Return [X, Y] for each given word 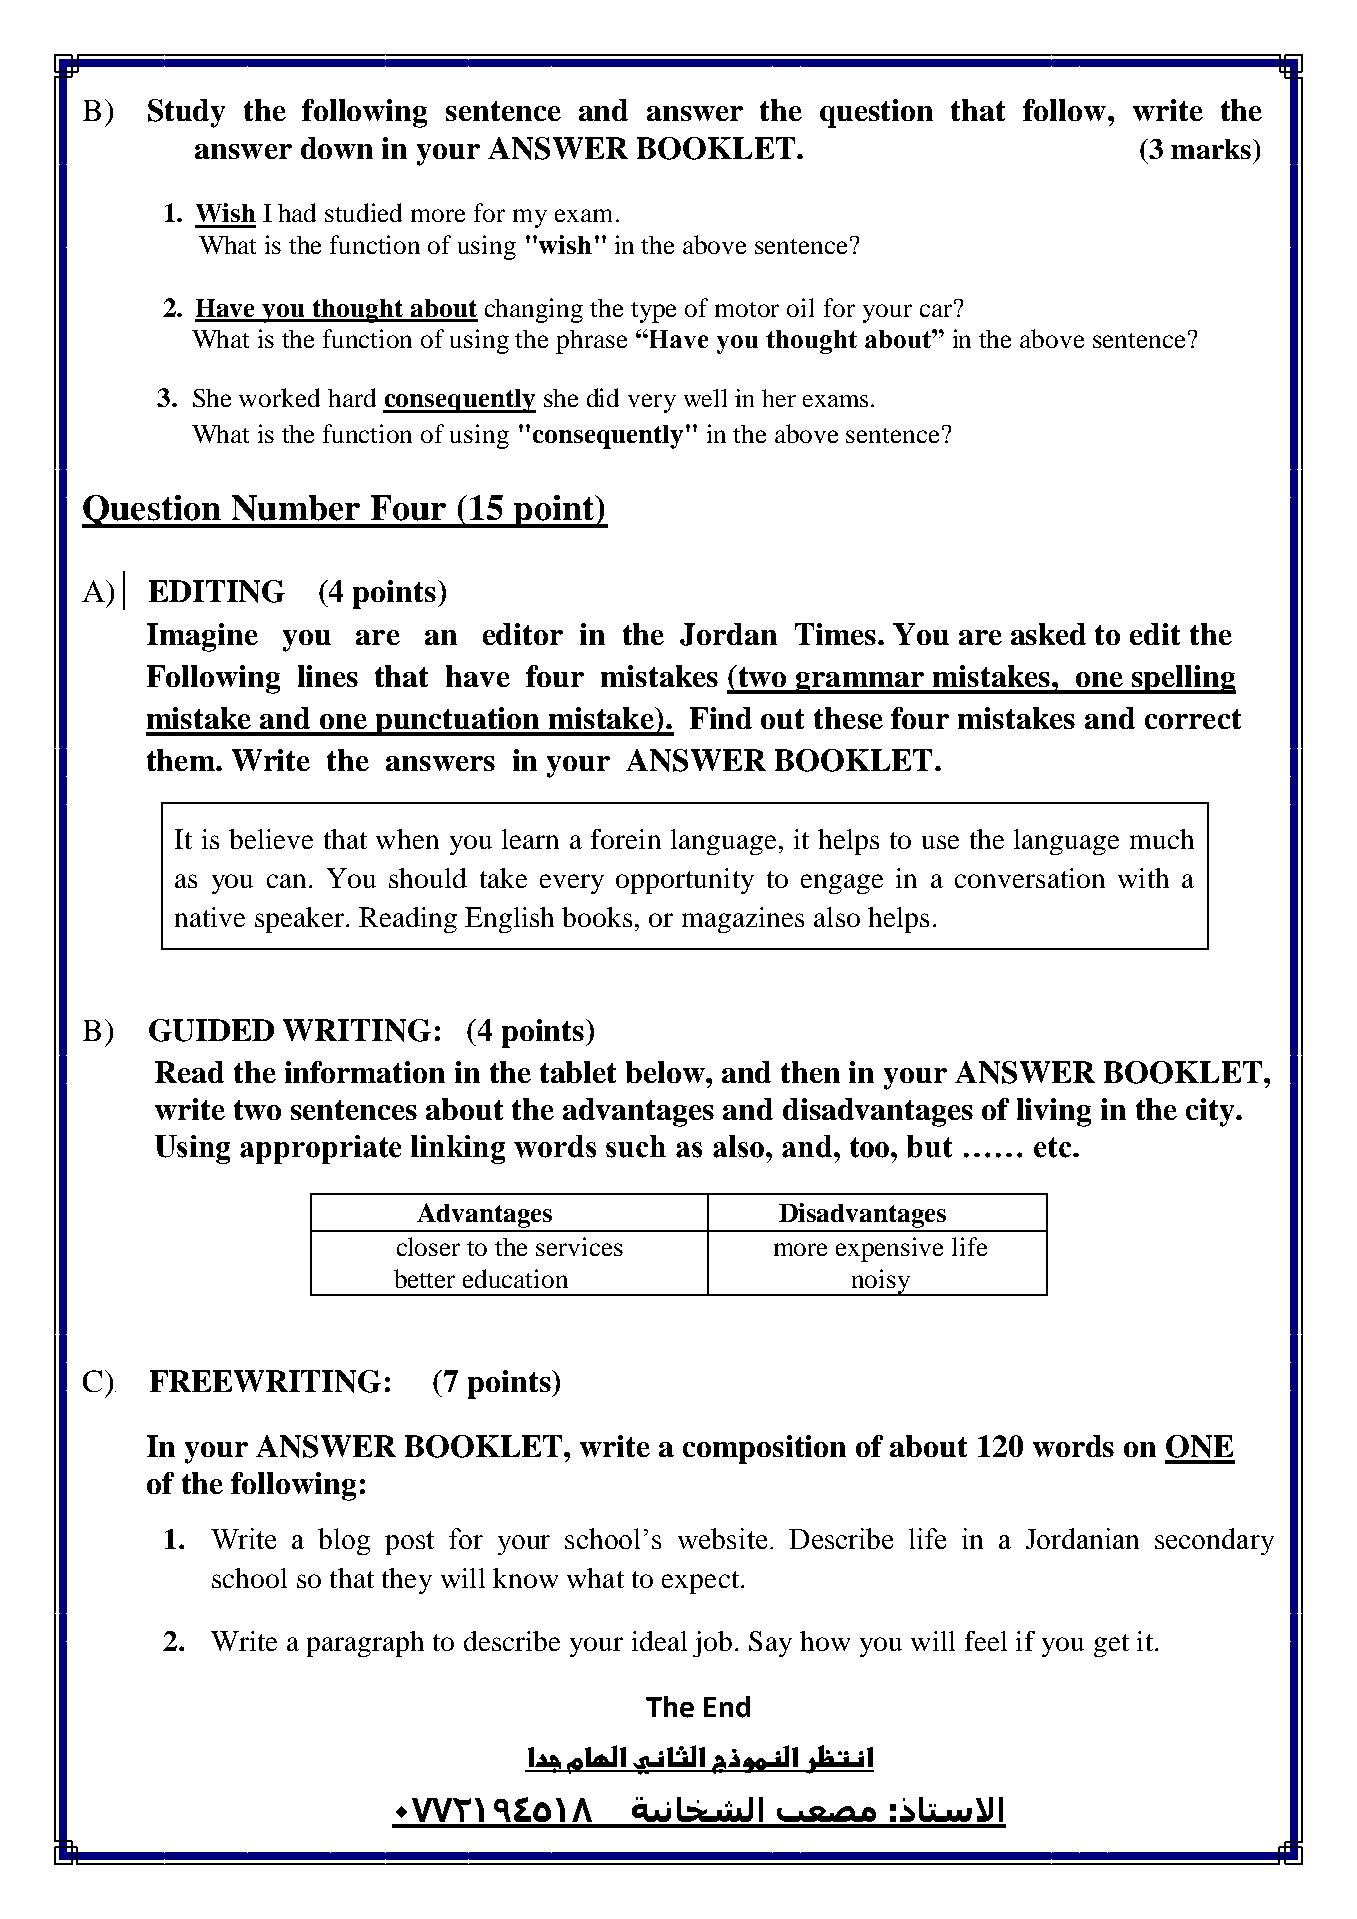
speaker [301, 920]
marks [1212, 149]
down [337, 148]
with [1143, 878]
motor [747, 309]
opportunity [685, 881]
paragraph [365, 1644]
